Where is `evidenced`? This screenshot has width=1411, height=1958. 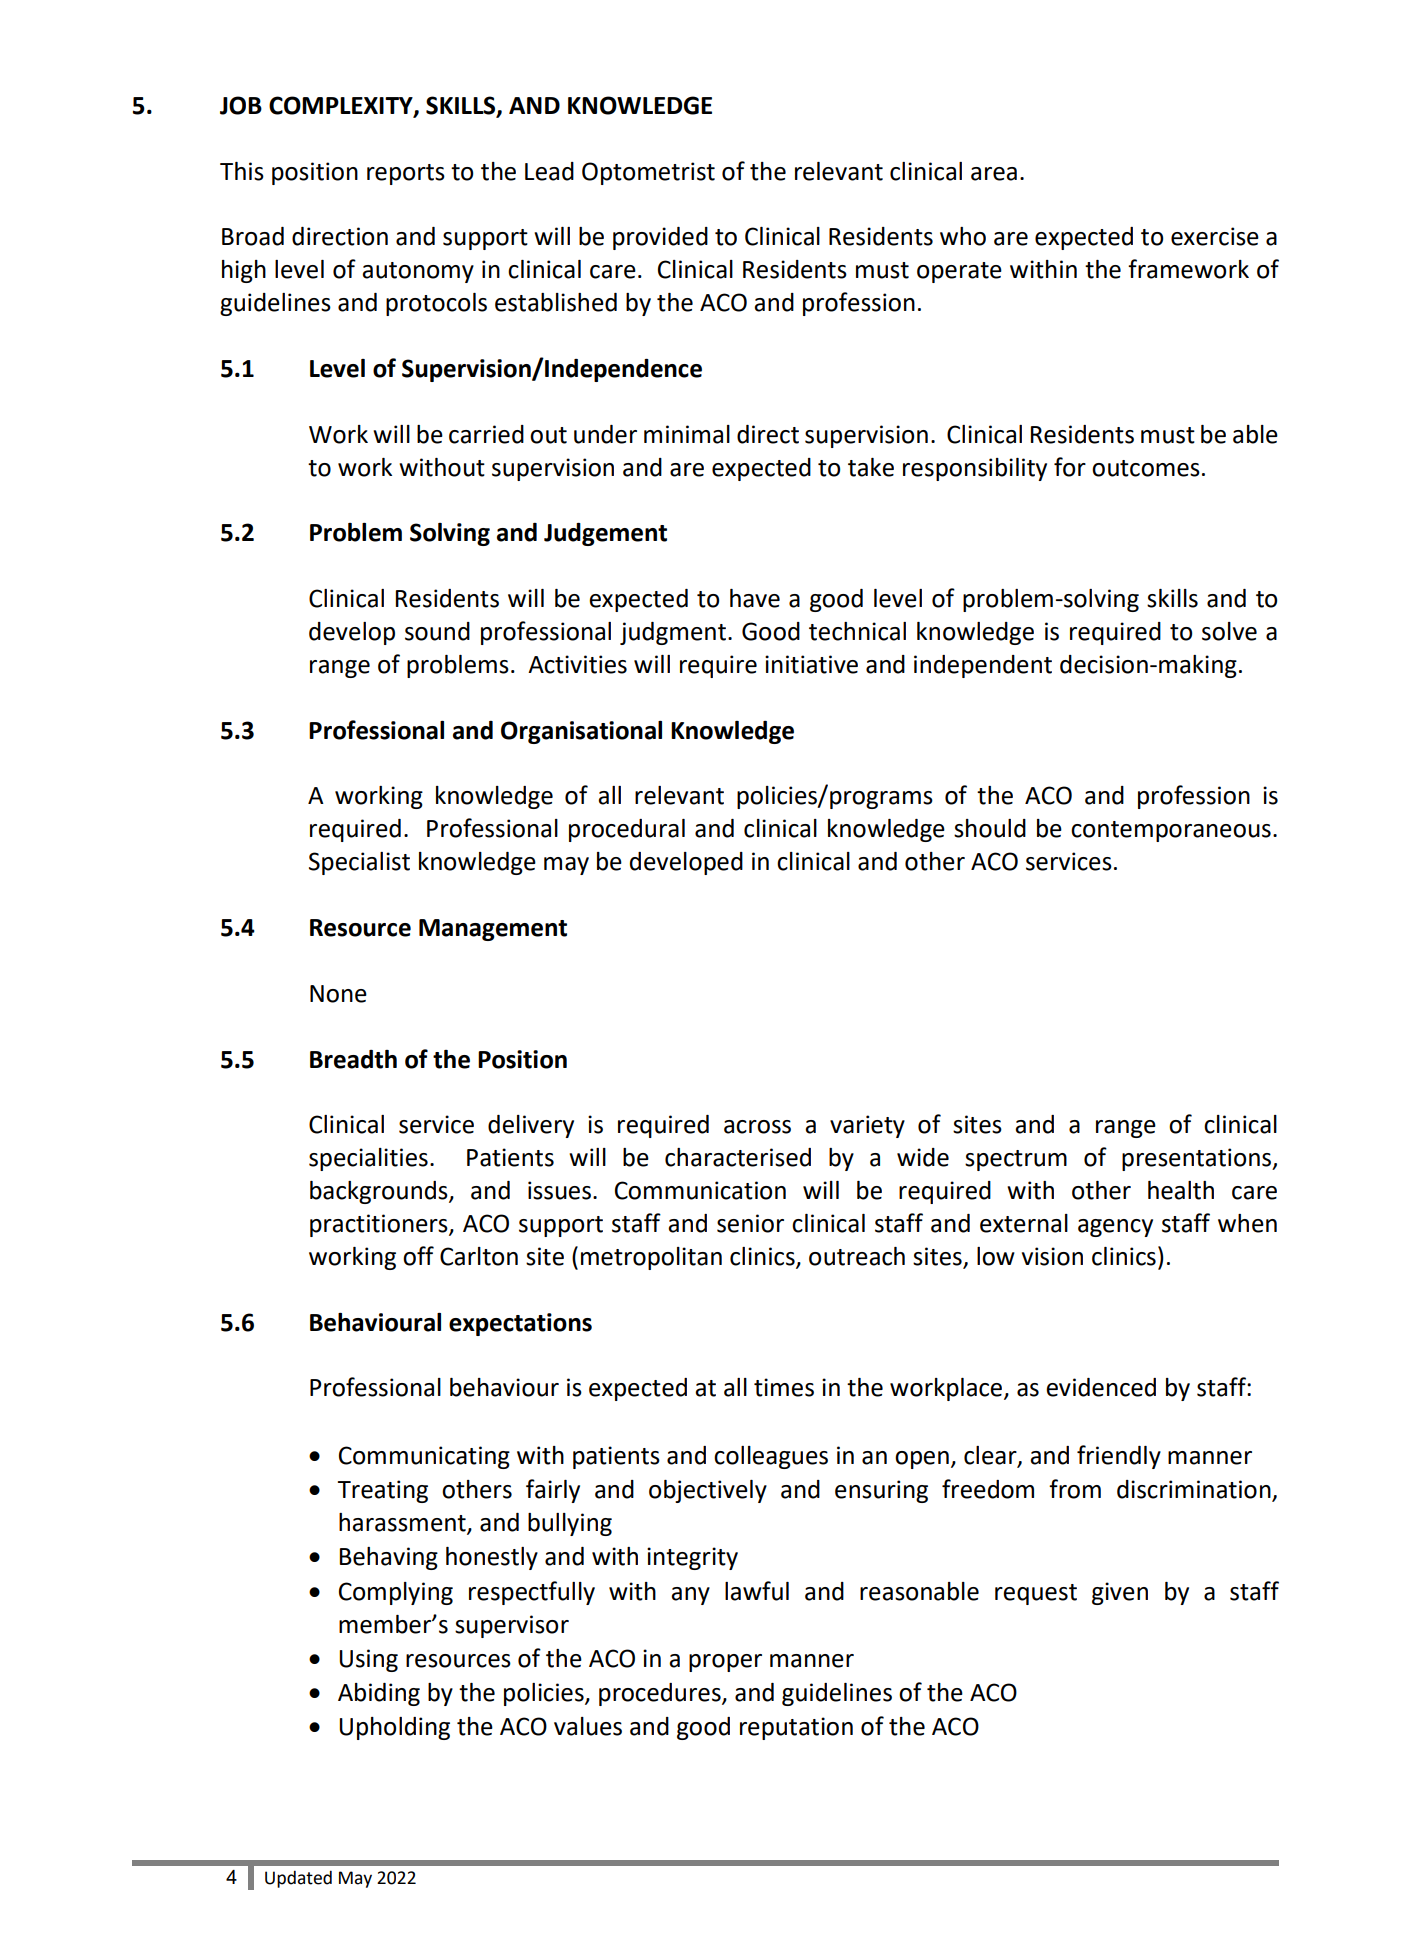
evidenced is located at coordinates (1101, 1387).
